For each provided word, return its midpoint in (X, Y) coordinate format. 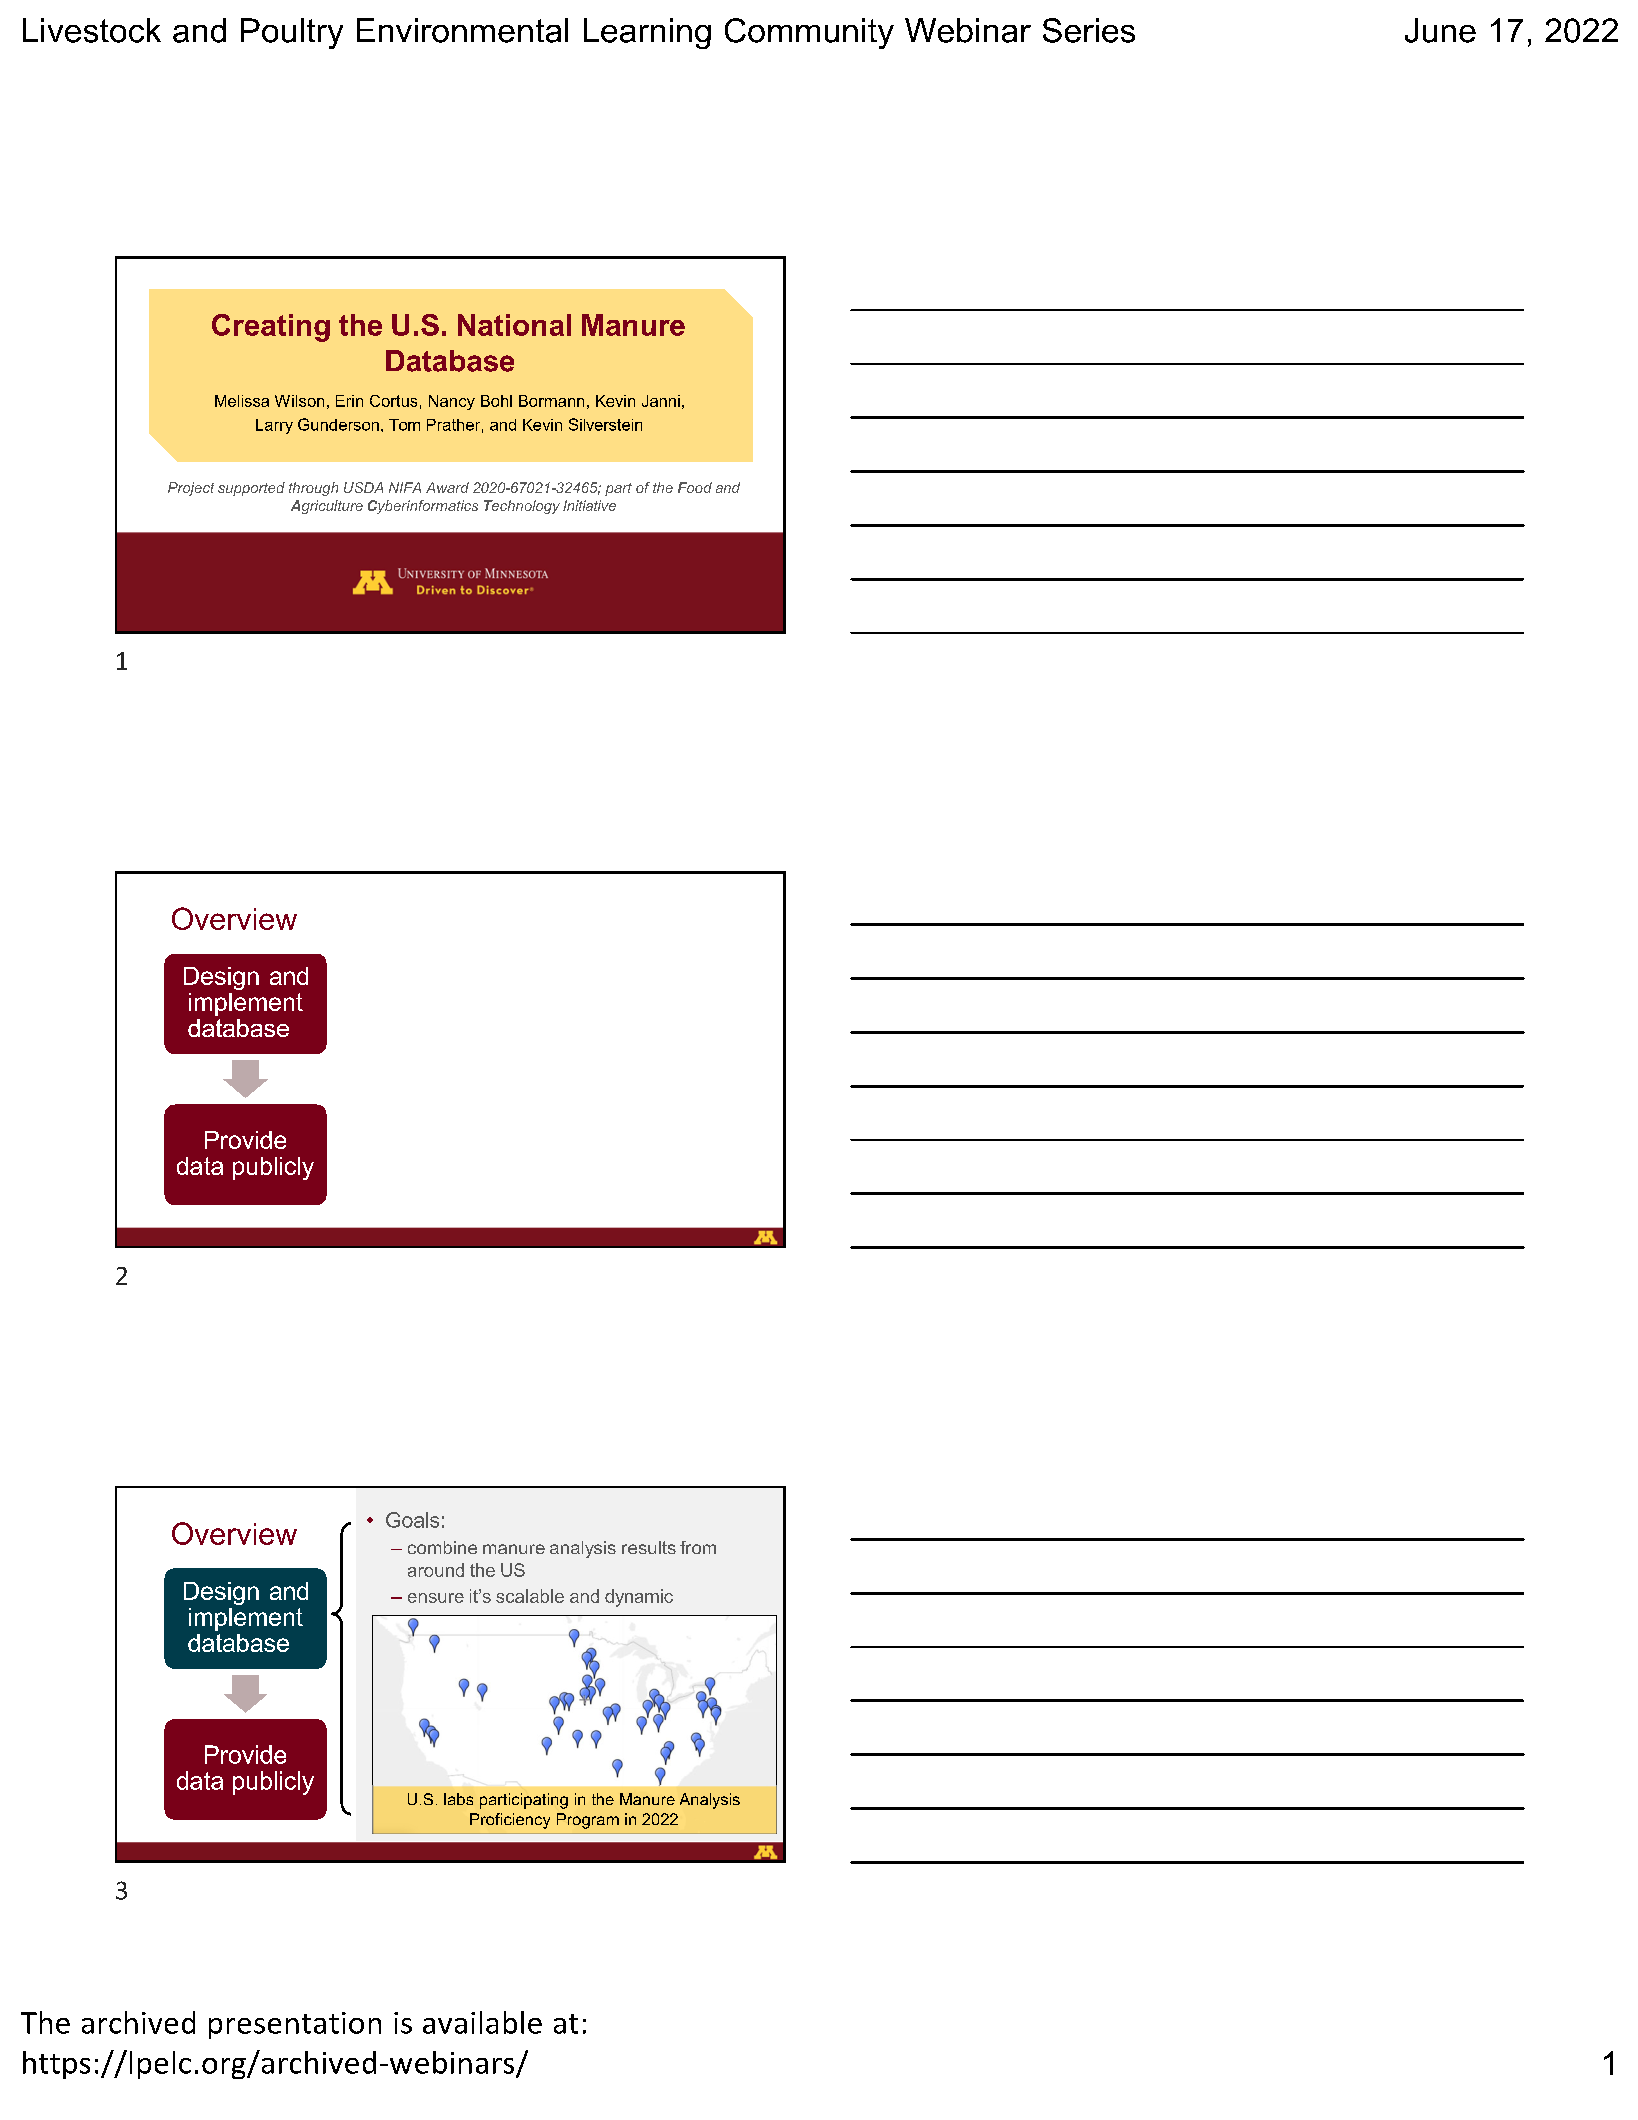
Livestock (92, 30)
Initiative (589, 505)
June (1440, 30)
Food (695, 487)
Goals (412, 1520)
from (698, 1547)
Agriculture (327, 507)
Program (588, 1821)
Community (809, 33)
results (649, 1547)
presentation (295, 2025)
